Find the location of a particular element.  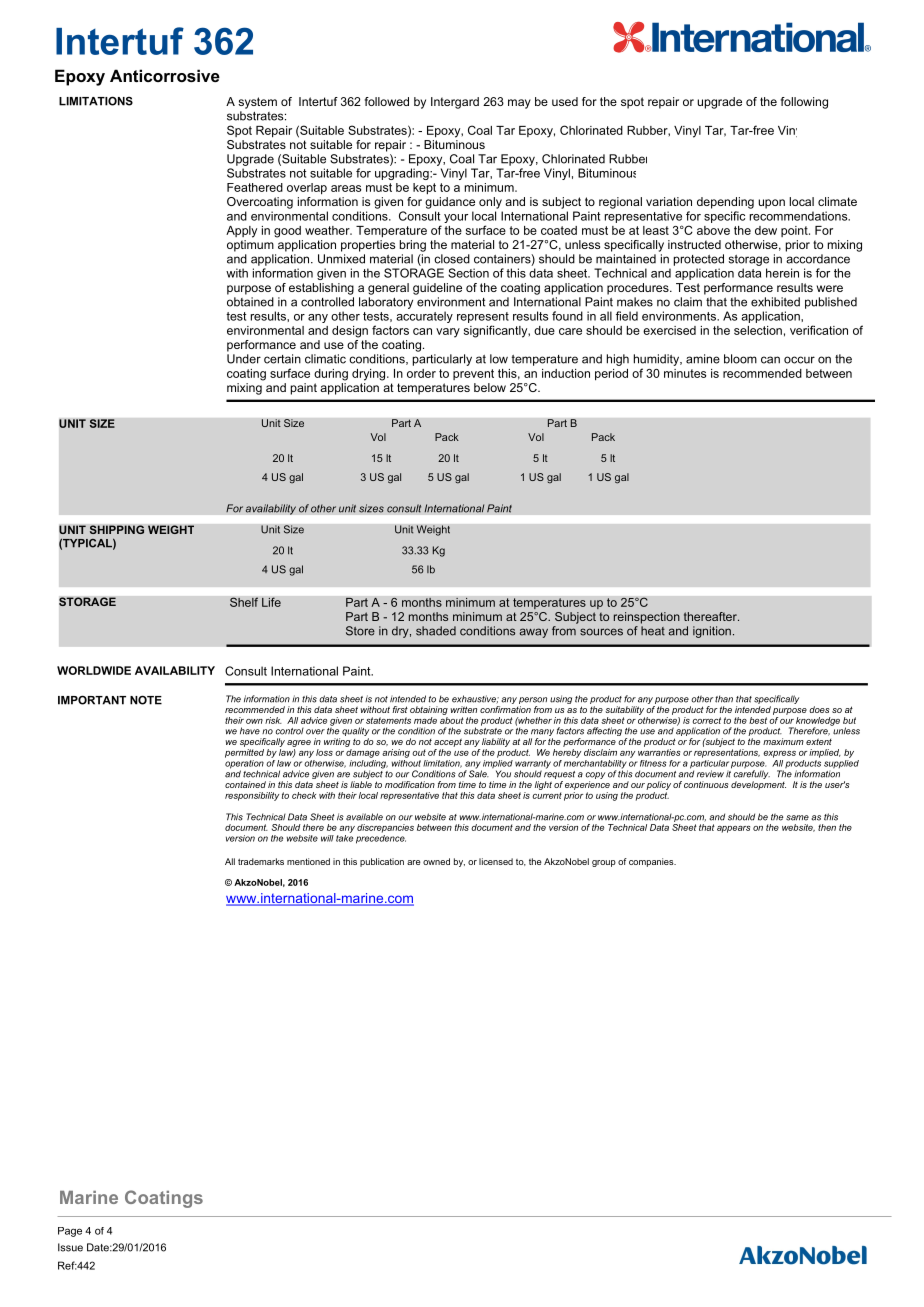

ignition is located at coordinates (712, 632).
